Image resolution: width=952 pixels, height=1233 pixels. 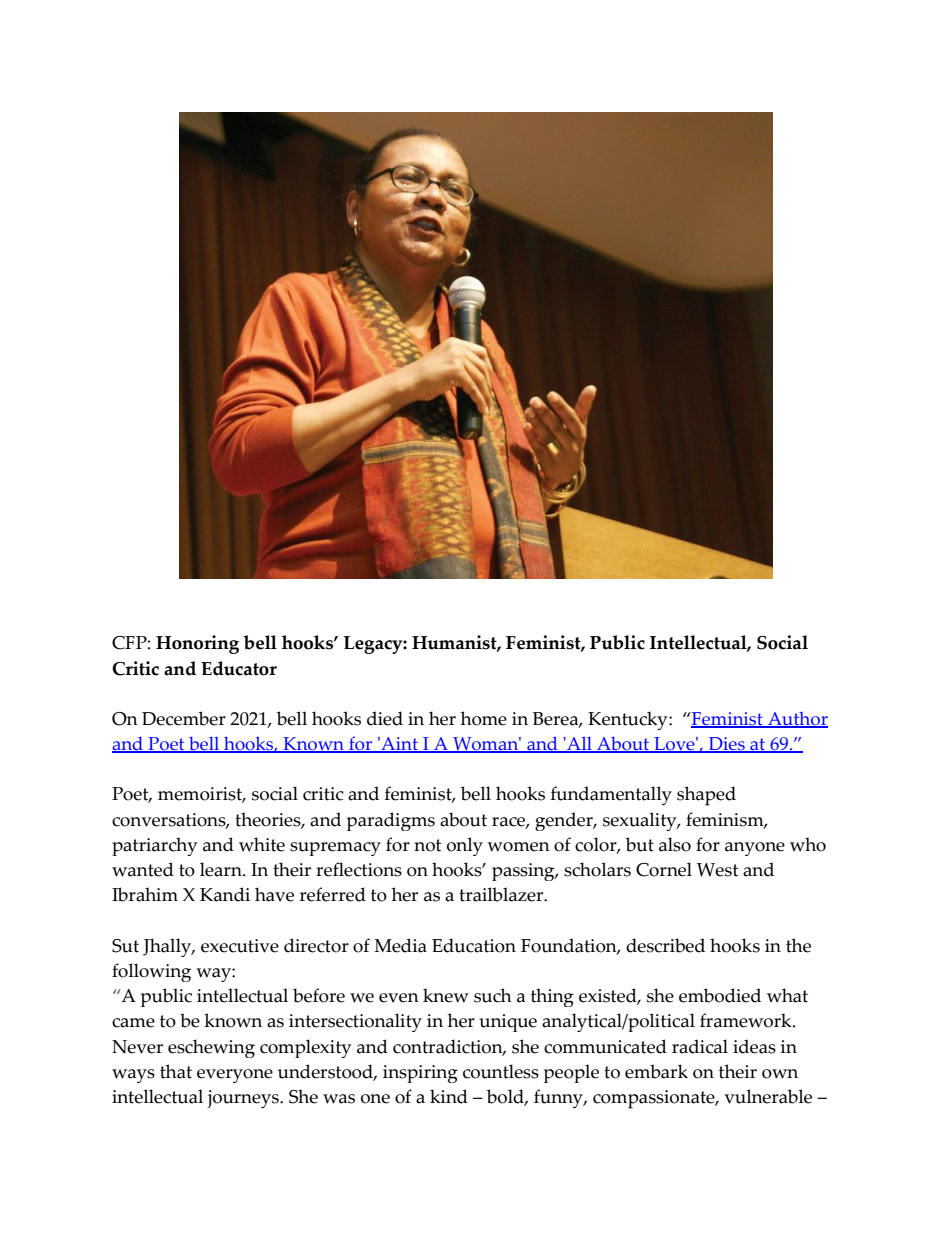 What do you see at coordinates (717, 870) in the screenshot?
I see `West` at bounding box center [717, 870].
